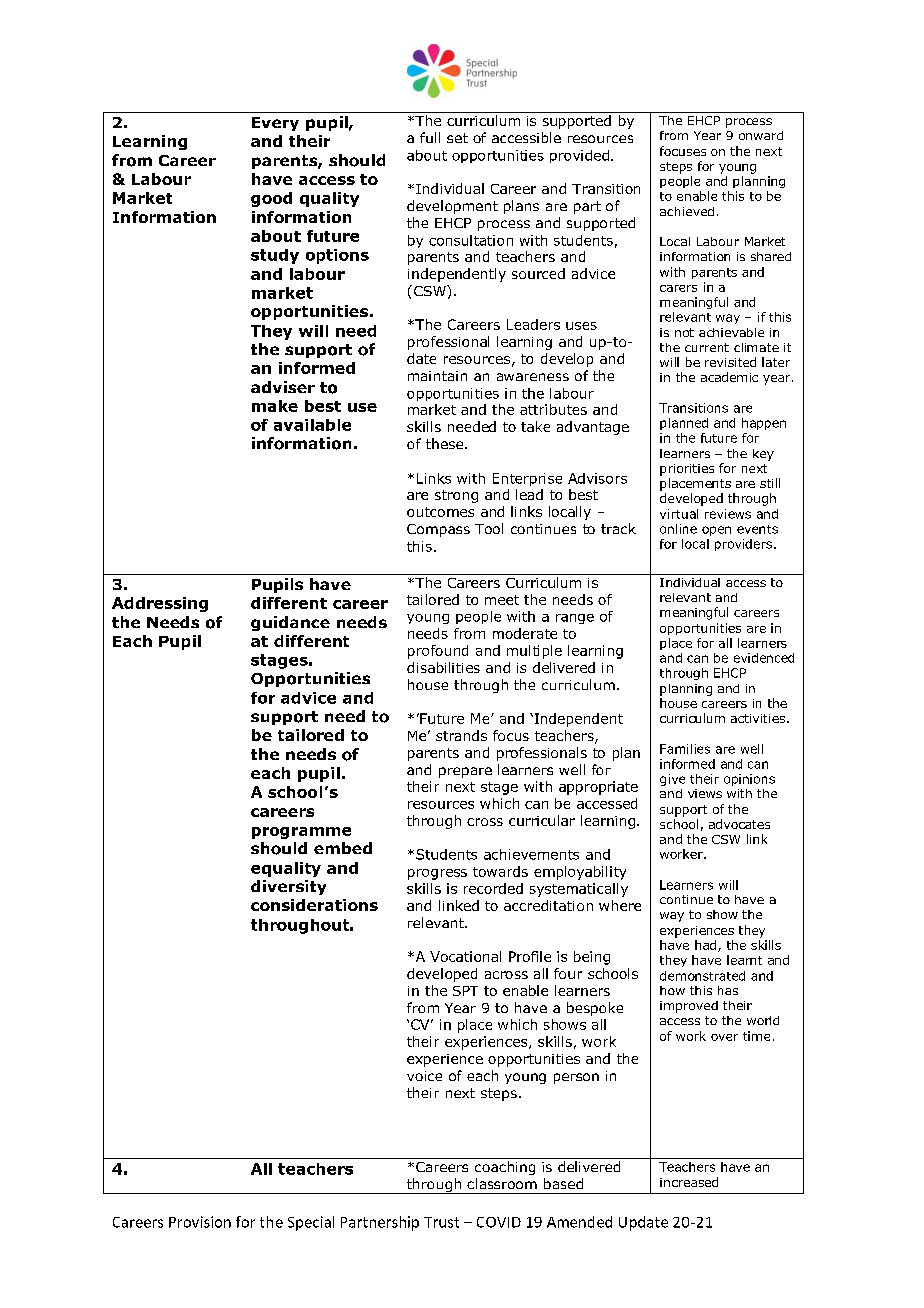 Image resolution: width=924 pixels, height=1308 pixels. What do you see at coordinates (271, 199) in the document?
I see `good` at bounding box center [271, 199].
